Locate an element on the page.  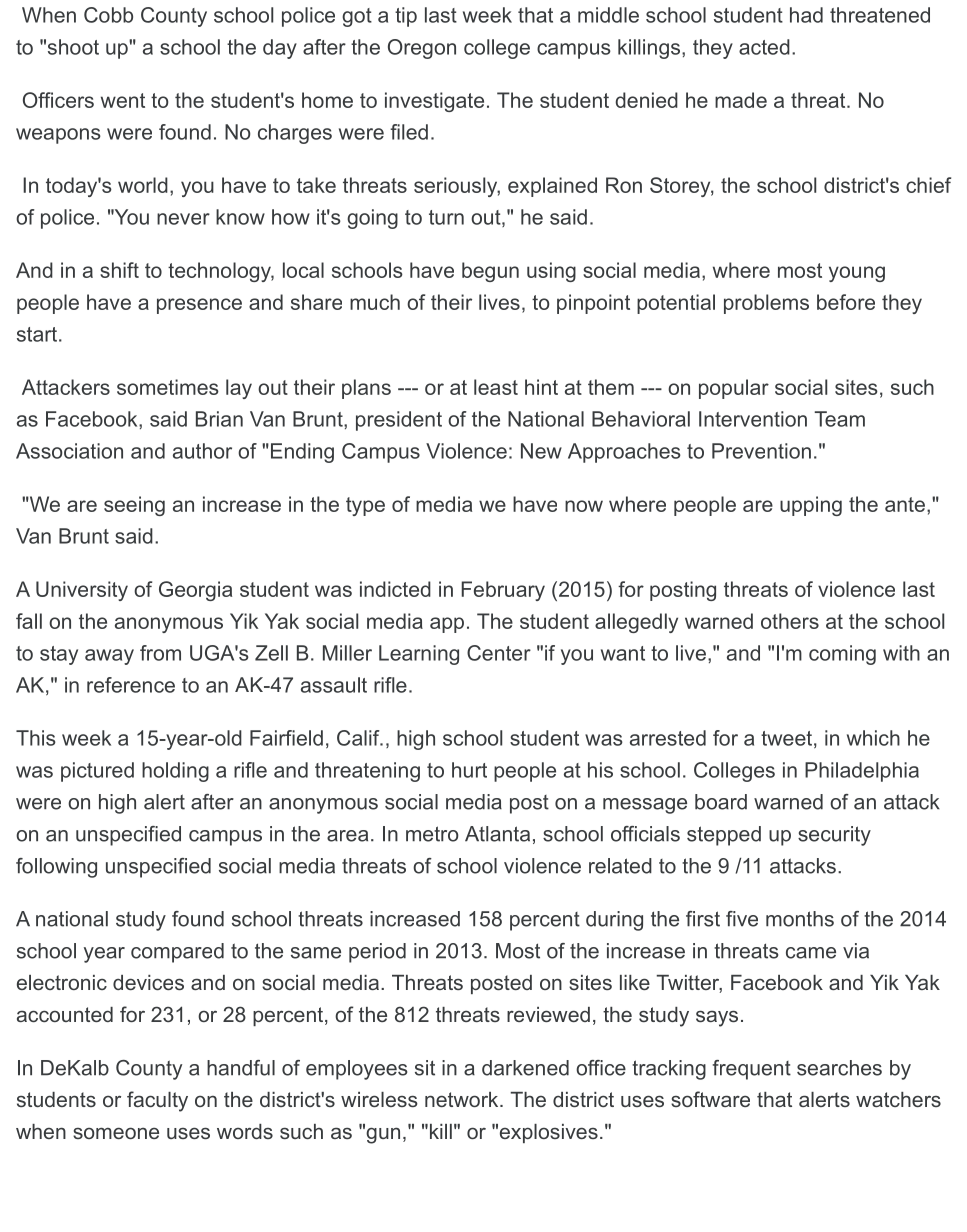
network is located at coordinates (463, 1099).
